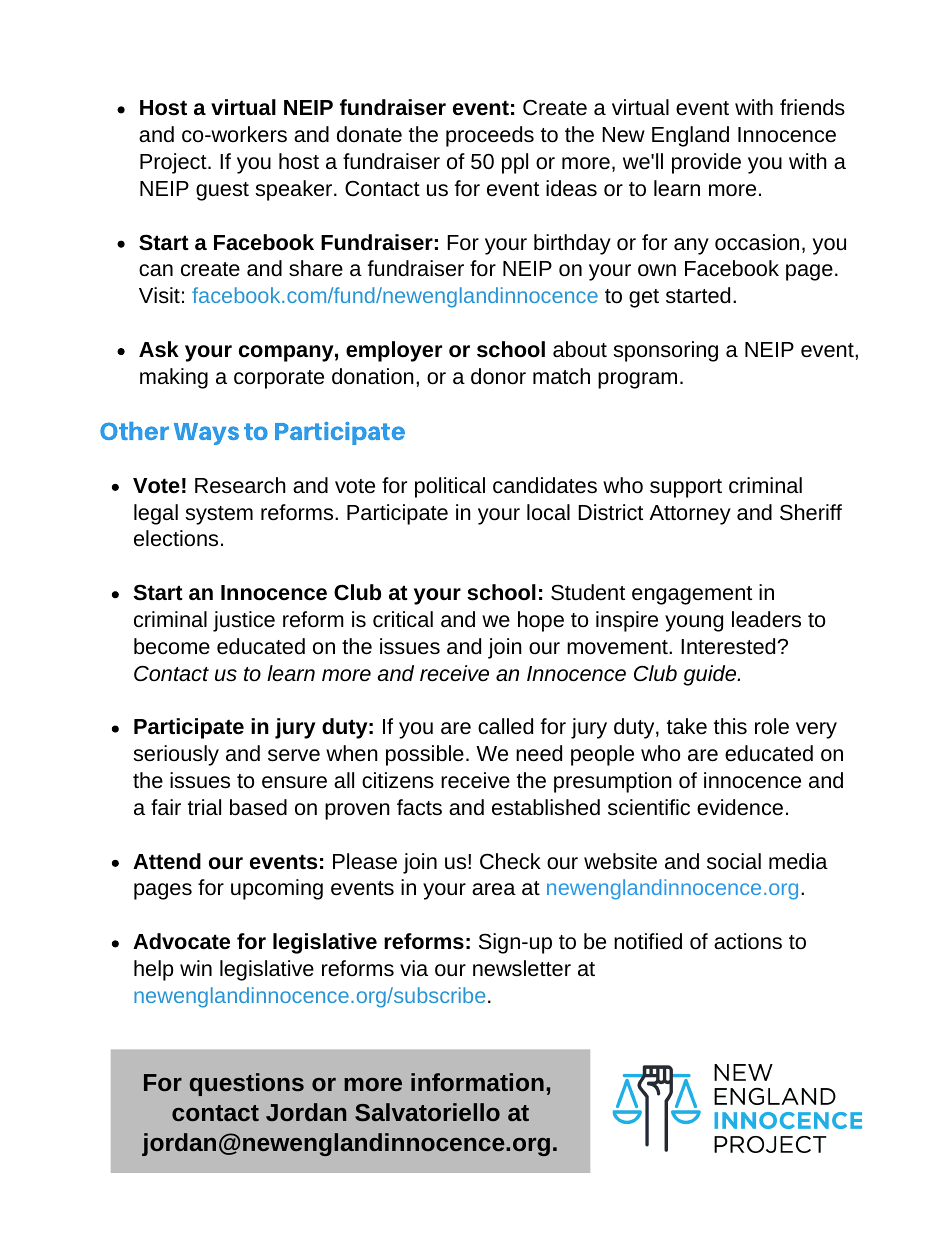 The height and width of the page is (1233, 952). Describe the element at coordinates (450, 487) in the page. I see `political` at that location.
